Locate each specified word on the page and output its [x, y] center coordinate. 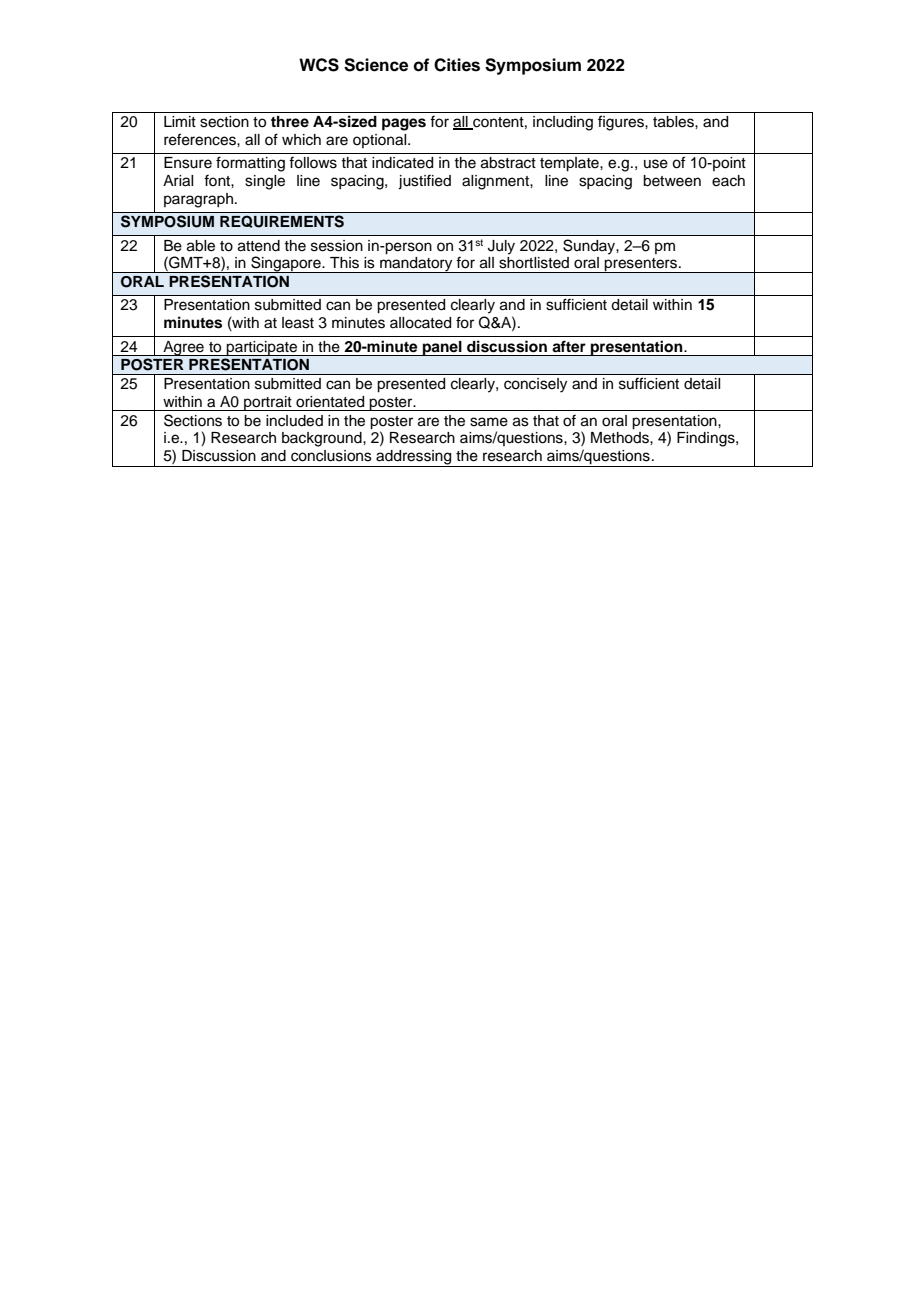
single [265, 182]
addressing [414, 458]
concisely [535, 385]
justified [424, 182]
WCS [319, 65]
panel [442, 348]
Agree [183, 348]
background [323, 439]
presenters [641, 265]
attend [259, 246]
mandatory [416, 265]
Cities [457, 65]
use [656, 164]
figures [622, 123]
